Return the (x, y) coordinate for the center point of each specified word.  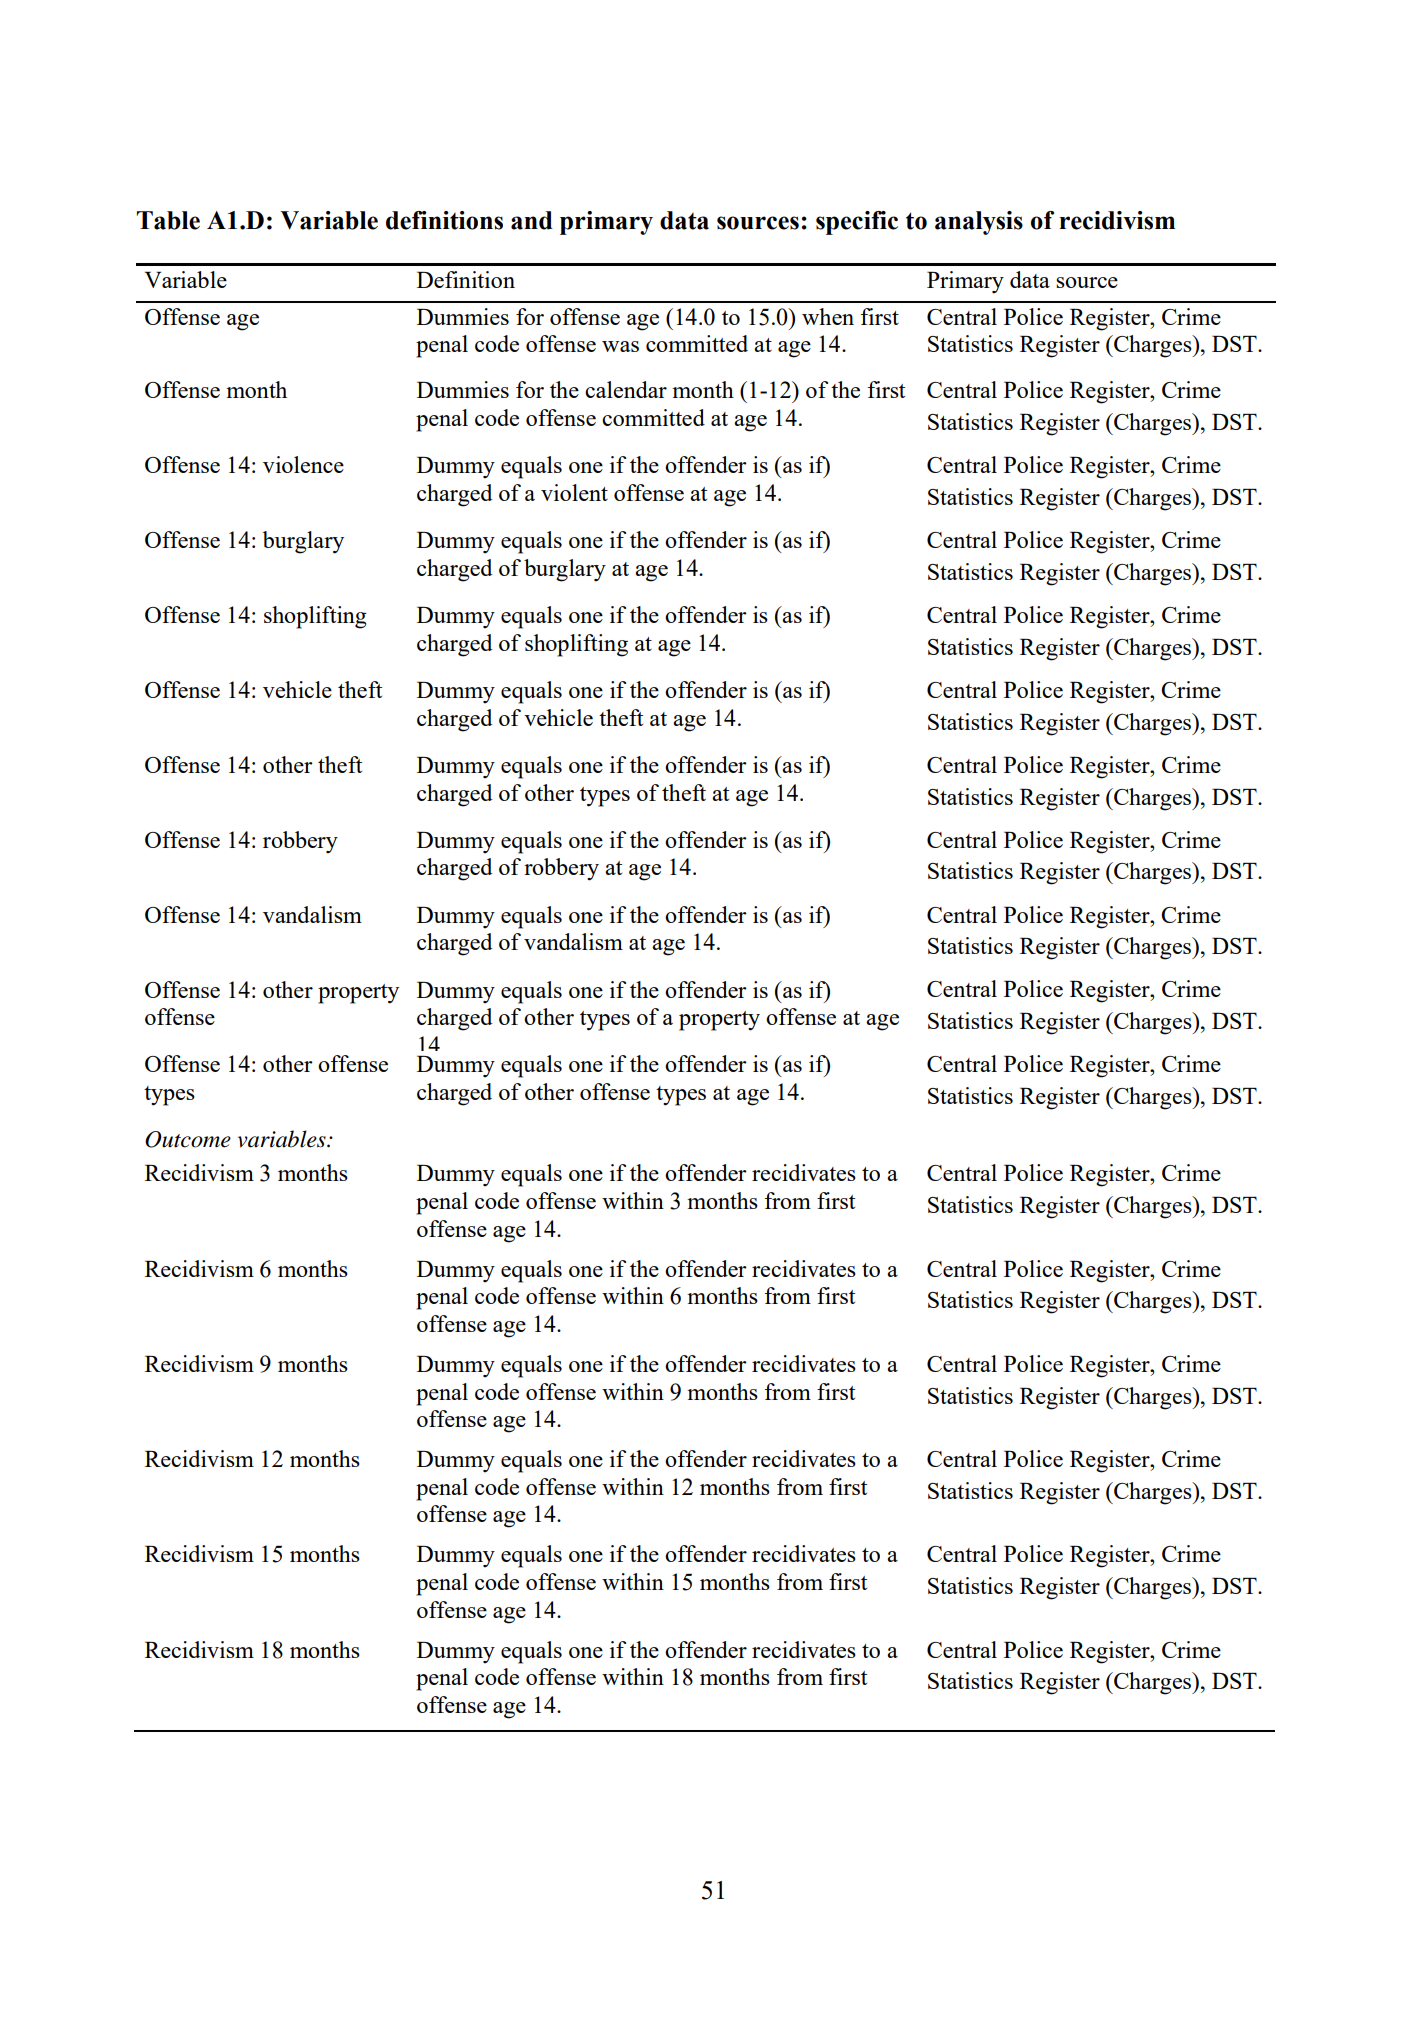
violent (574, 492)
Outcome (188, 1139)
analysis (979, 223)
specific (857, 223)
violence (303, 464)
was (620, 346)
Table (168, 220)
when (828, 316)
